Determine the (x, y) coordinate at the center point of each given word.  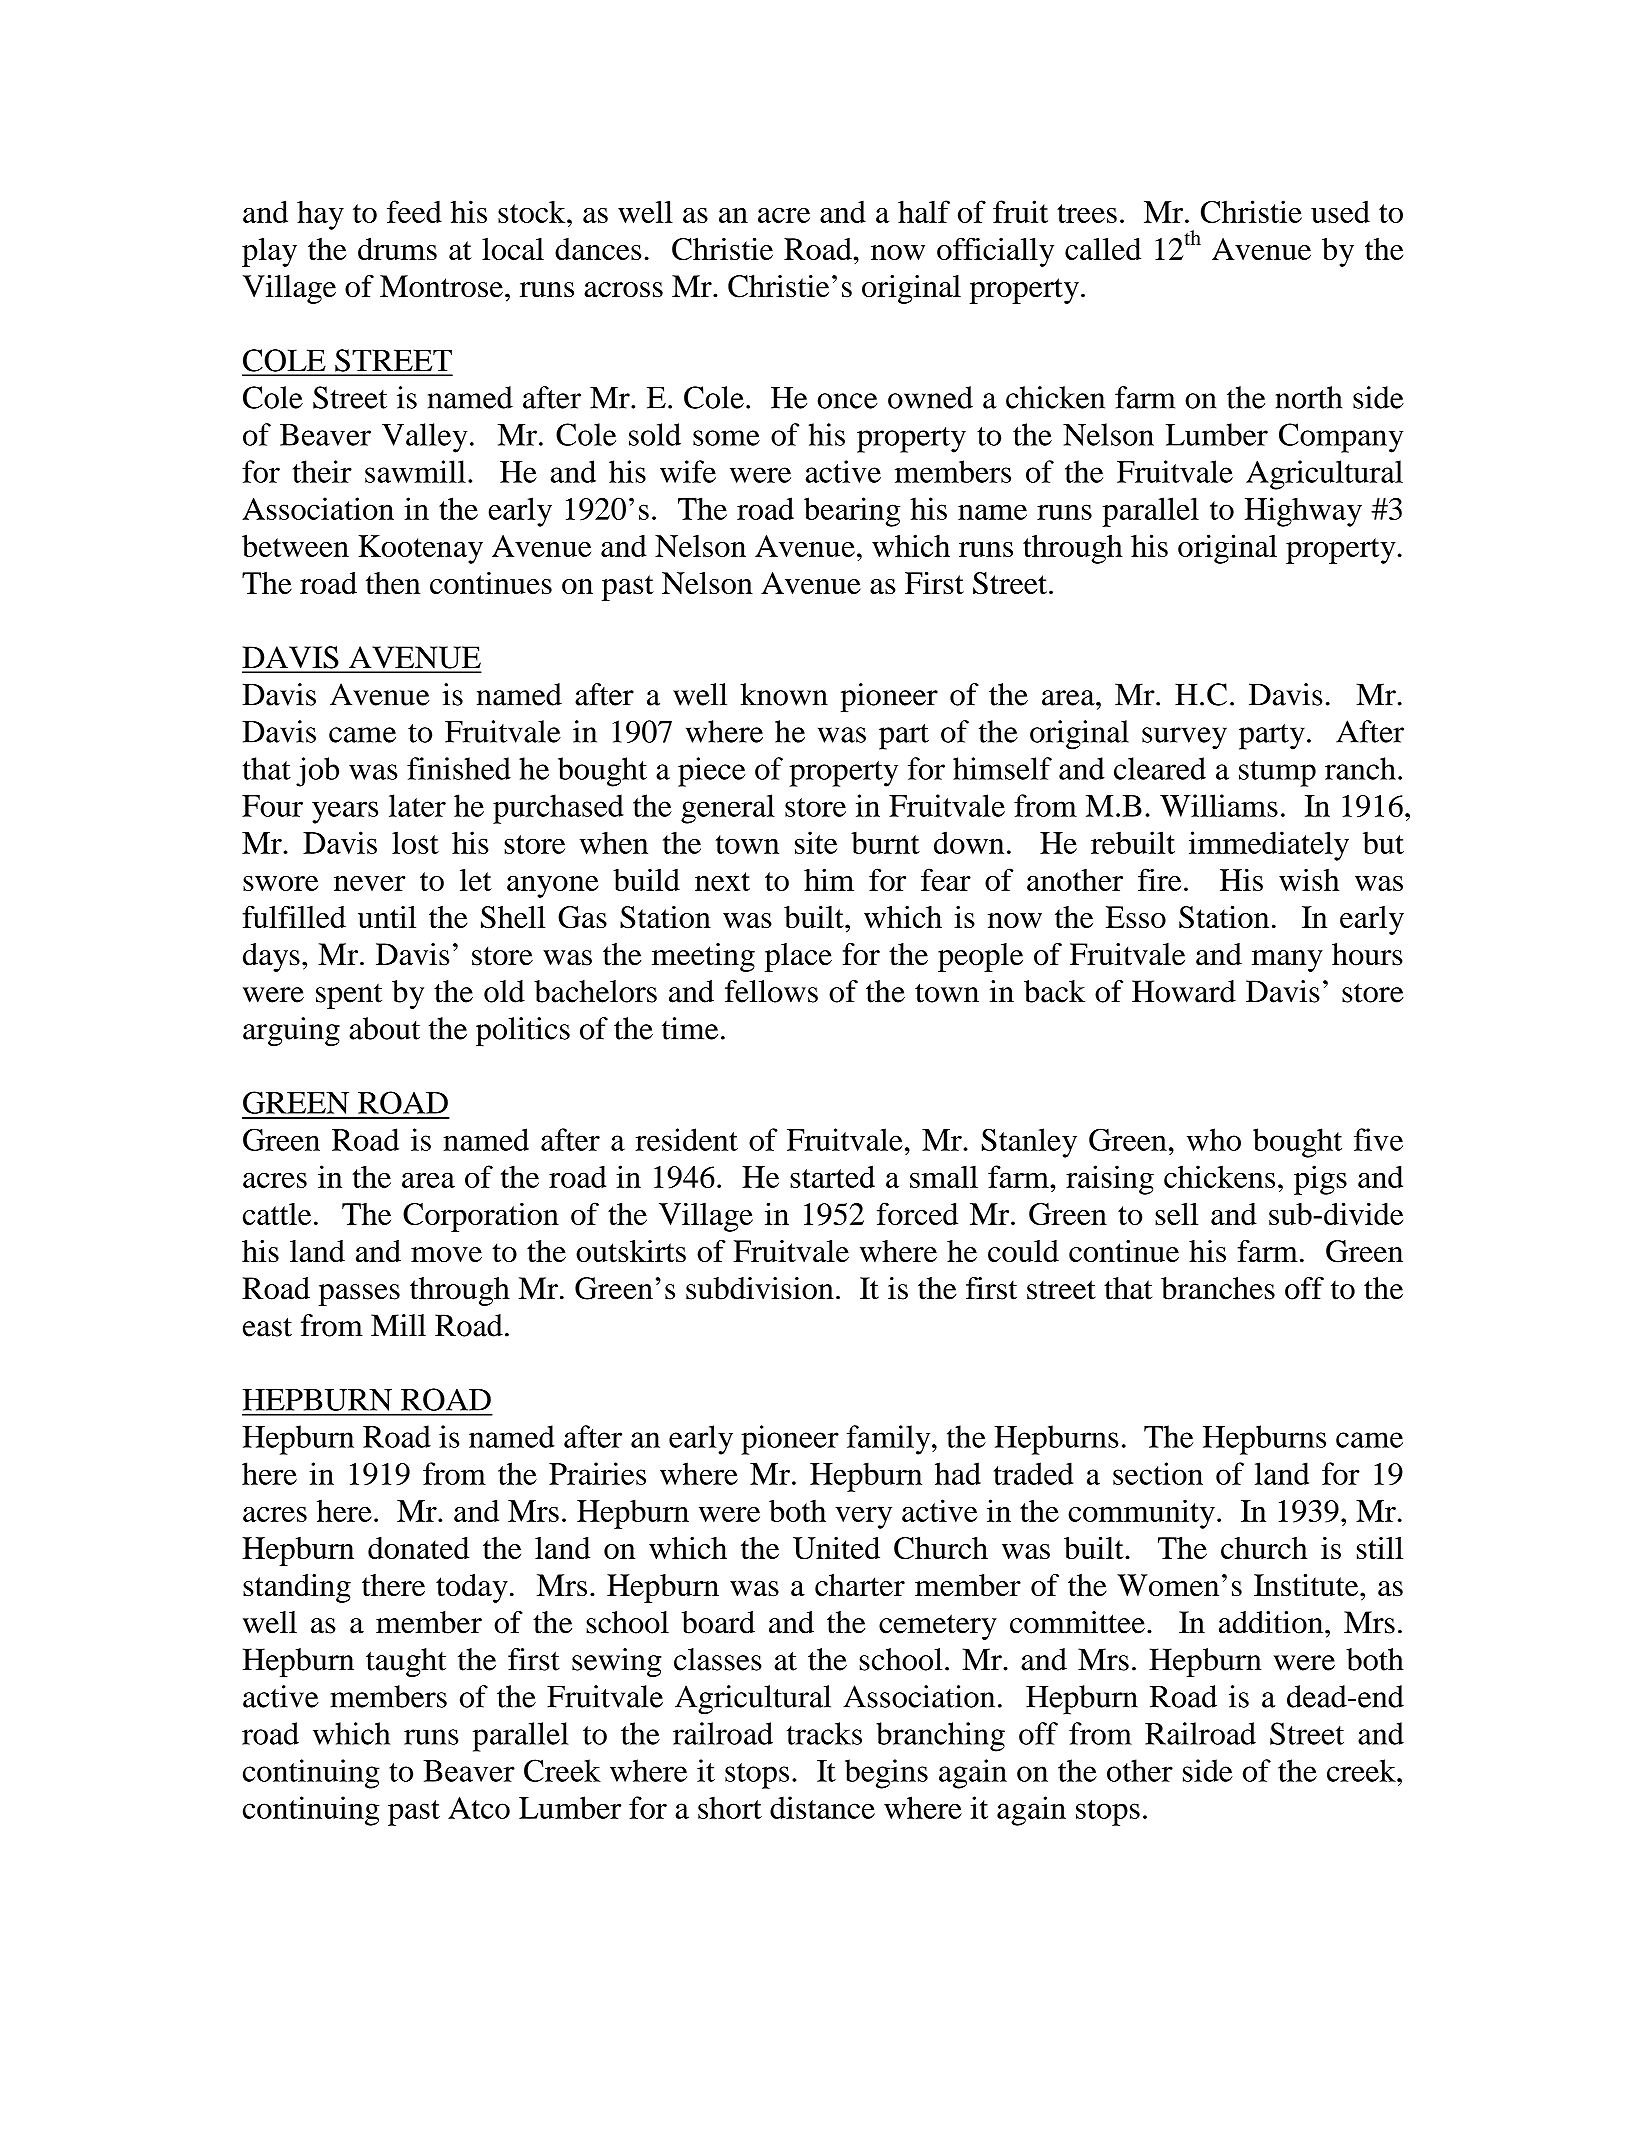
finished (459, 768)
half (924, 211)
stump (1277, 774)
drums (397, 249)
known (784, 694)
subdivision (760, 1288)
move (446, 1254)
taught (406, 1662)
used (1340, 212)
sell (1176, 1214)
